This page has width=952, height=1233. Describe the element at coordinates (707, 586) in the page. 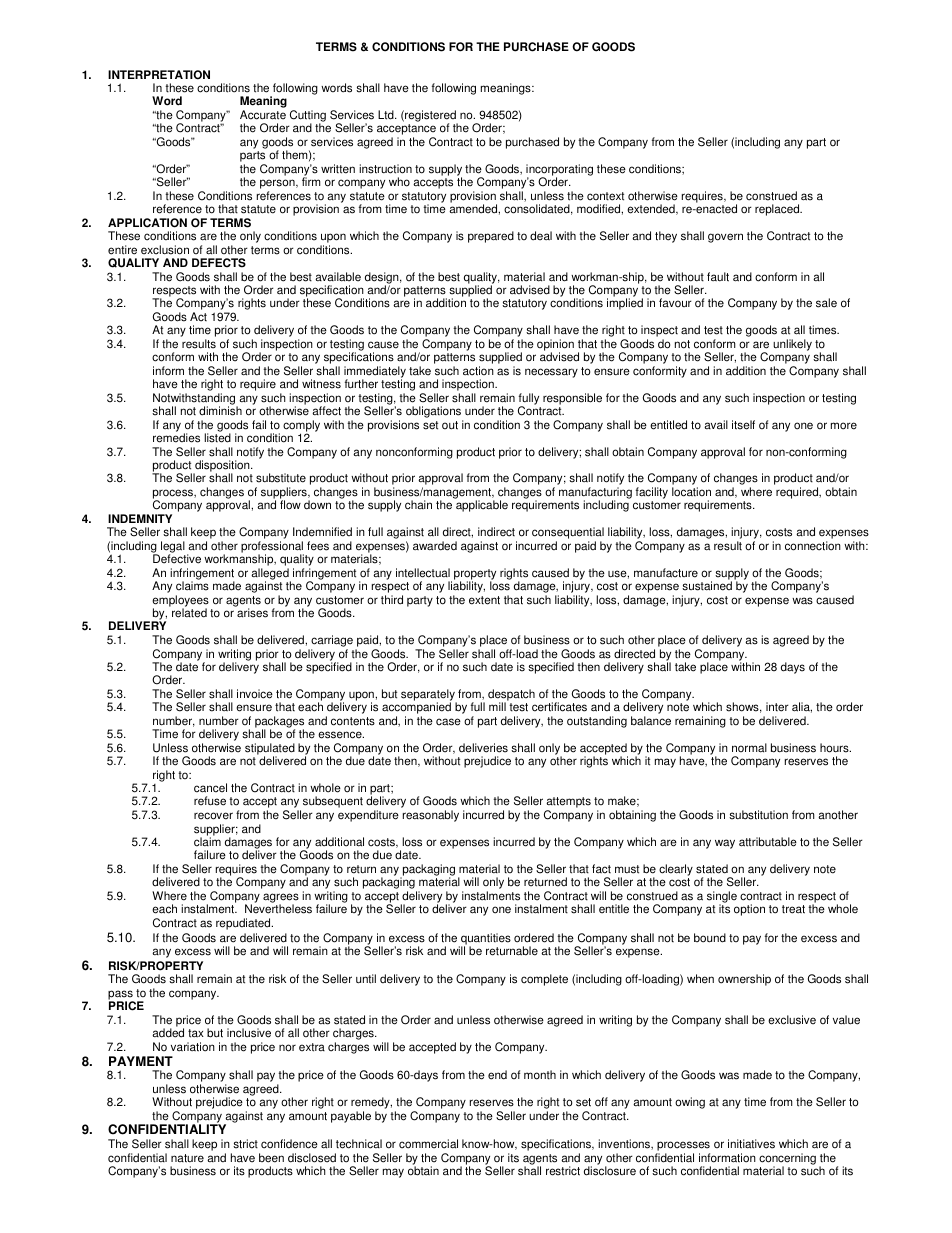

I see `sustained` at that location.
